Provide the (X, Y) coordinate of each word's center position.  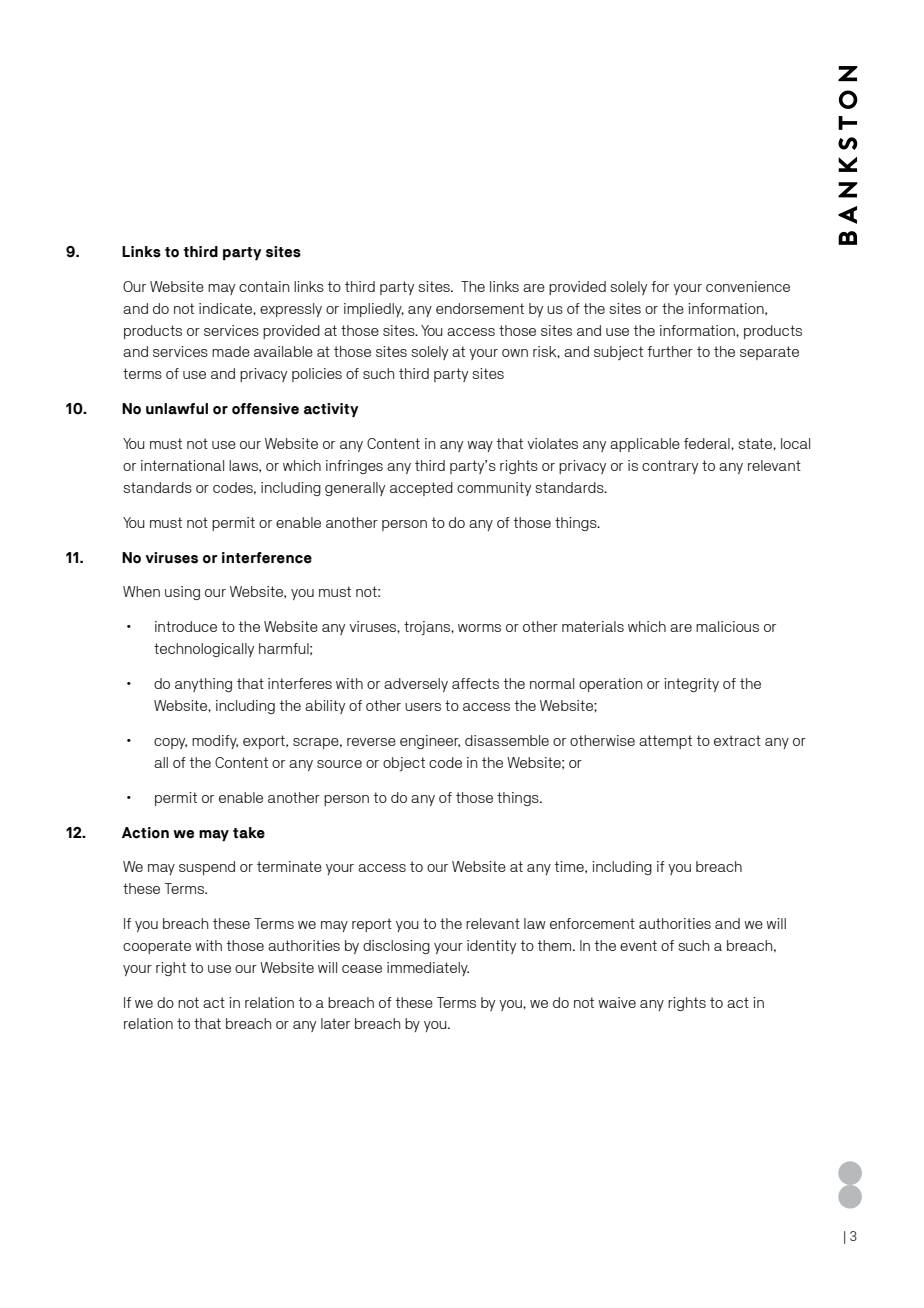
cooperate (157, 947)
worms (479, 628)
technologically (204, 650)
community (494, 489)
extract (737, 740)
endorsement (480, 308)
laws (244, 465)
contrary (670, 467)
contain (264, 286)
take (249, 833)
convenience (748, 286)
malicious (727, 626)
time (570, 866)
